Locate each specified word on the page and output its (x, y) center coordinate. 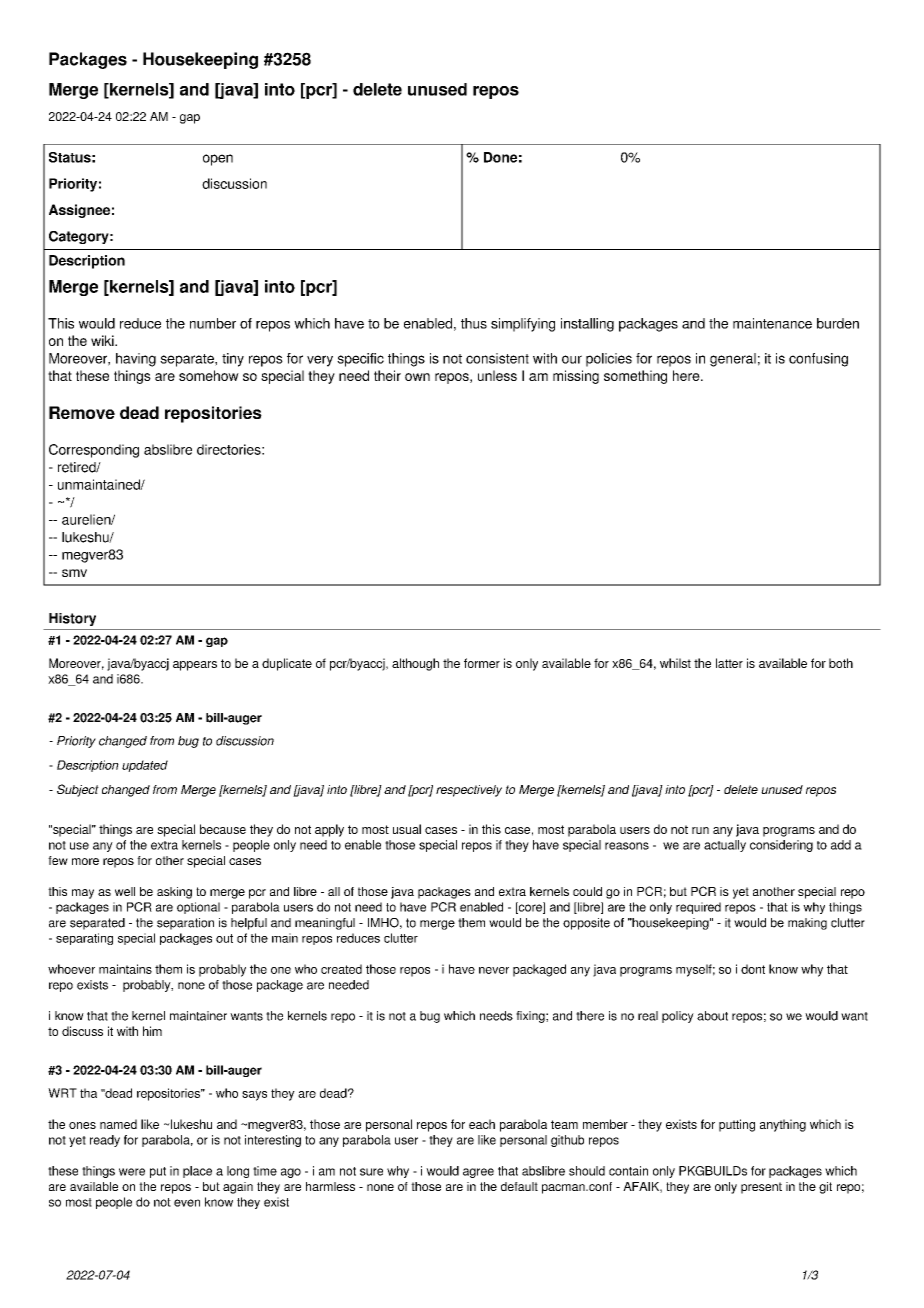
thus (474, 323)
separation (185, 924)
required (698, 908)
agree (478, 1173)
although (415, 664)
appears (195, 666)
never (494, 970)
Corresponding (94, 451)
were (132, 1172)
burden (838, 323)
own (417, 377)
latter (729, 663)
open (218, 160)
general (733, 360)
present (761, 1188)
